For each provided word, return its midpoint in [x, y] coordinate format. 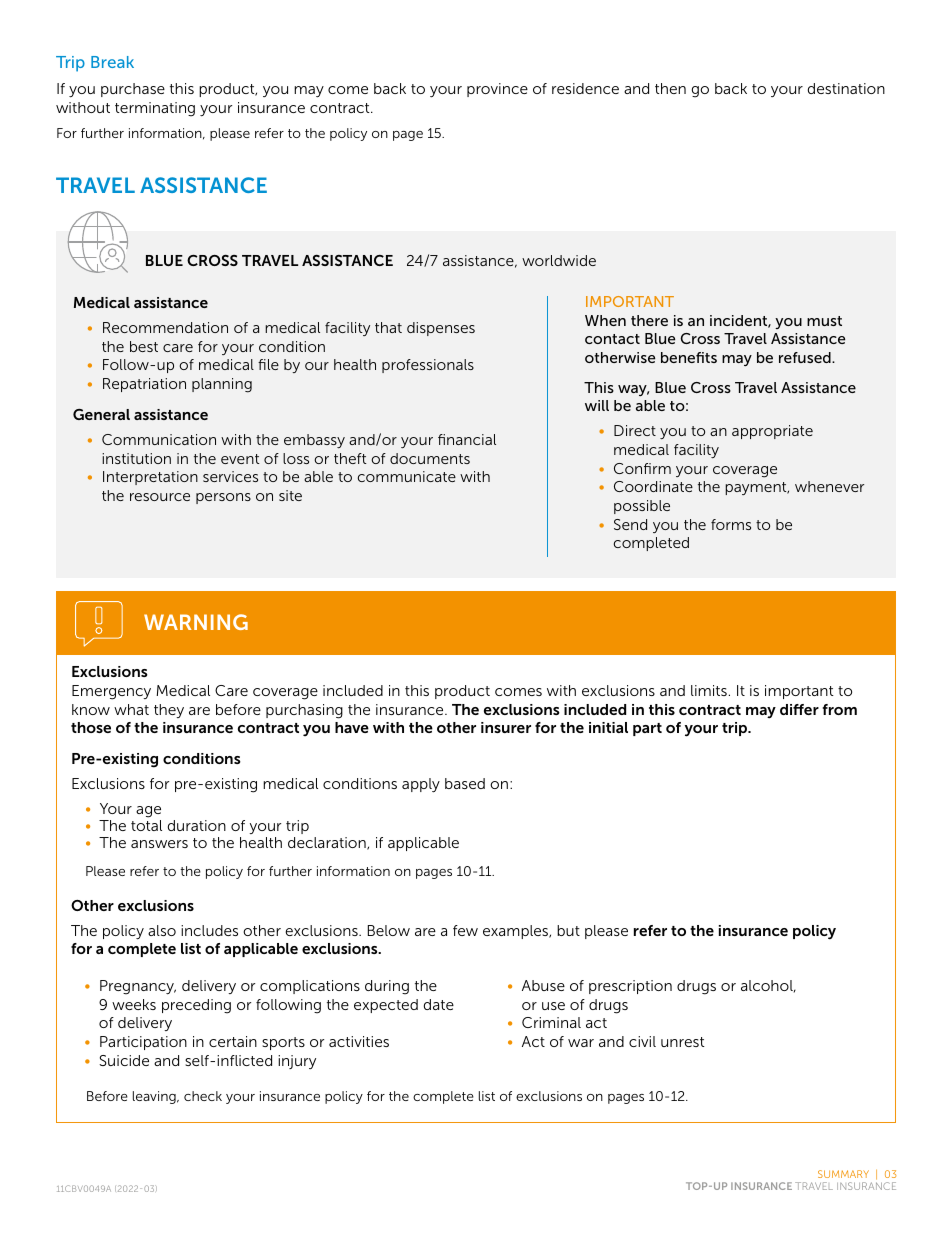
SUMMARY [843, 1174]
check [203, 1096]
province [497, 90]
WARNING [196, 622]
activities [359, 1041]
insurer [506, 727]
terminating [155, 109]
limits [709, 690]
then [670, 88]
